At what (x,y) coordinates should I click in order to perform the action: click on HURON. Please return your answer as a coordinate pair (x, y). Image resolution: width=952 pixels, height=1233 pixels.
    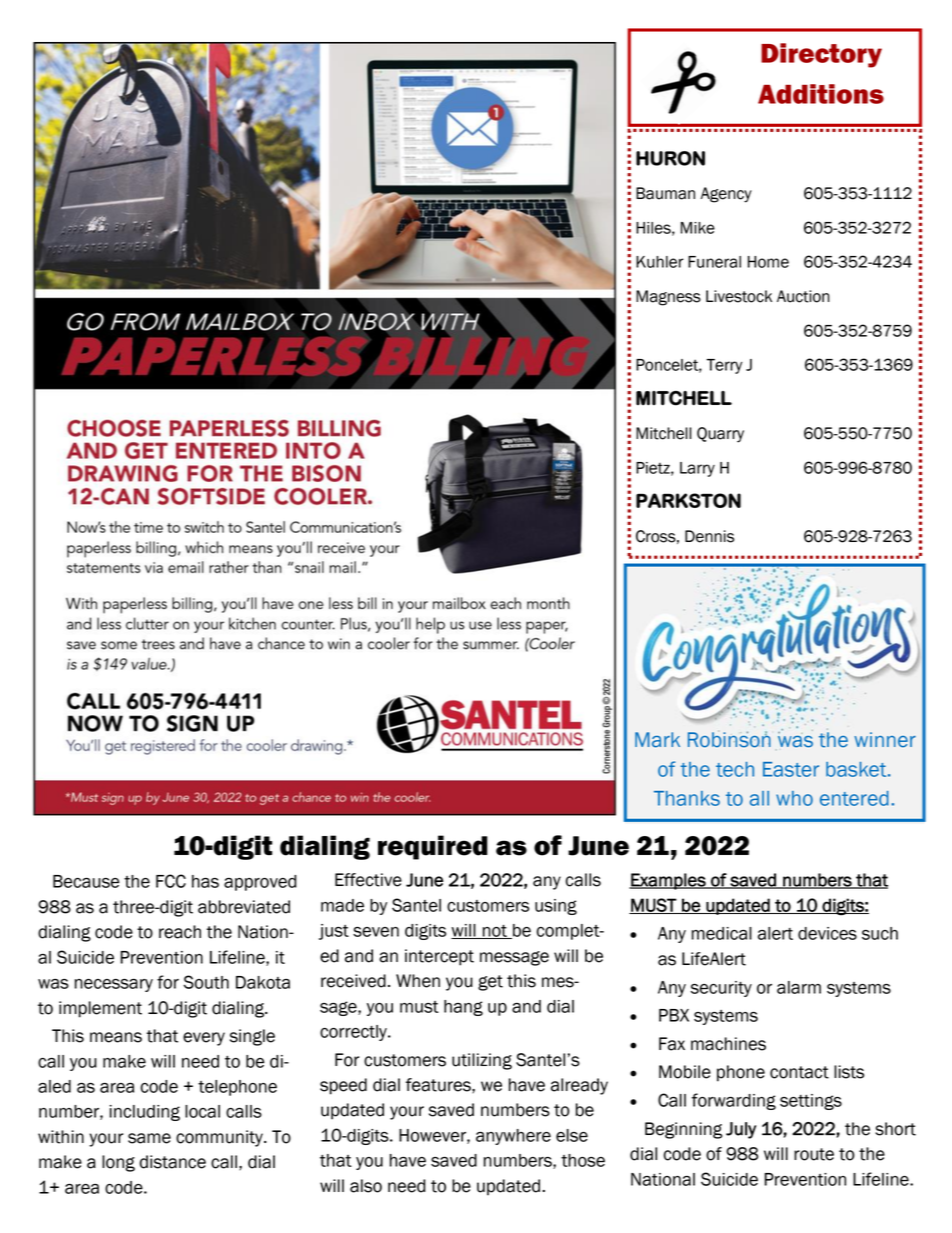
    Looking at the image, I should click on (670, 158).
